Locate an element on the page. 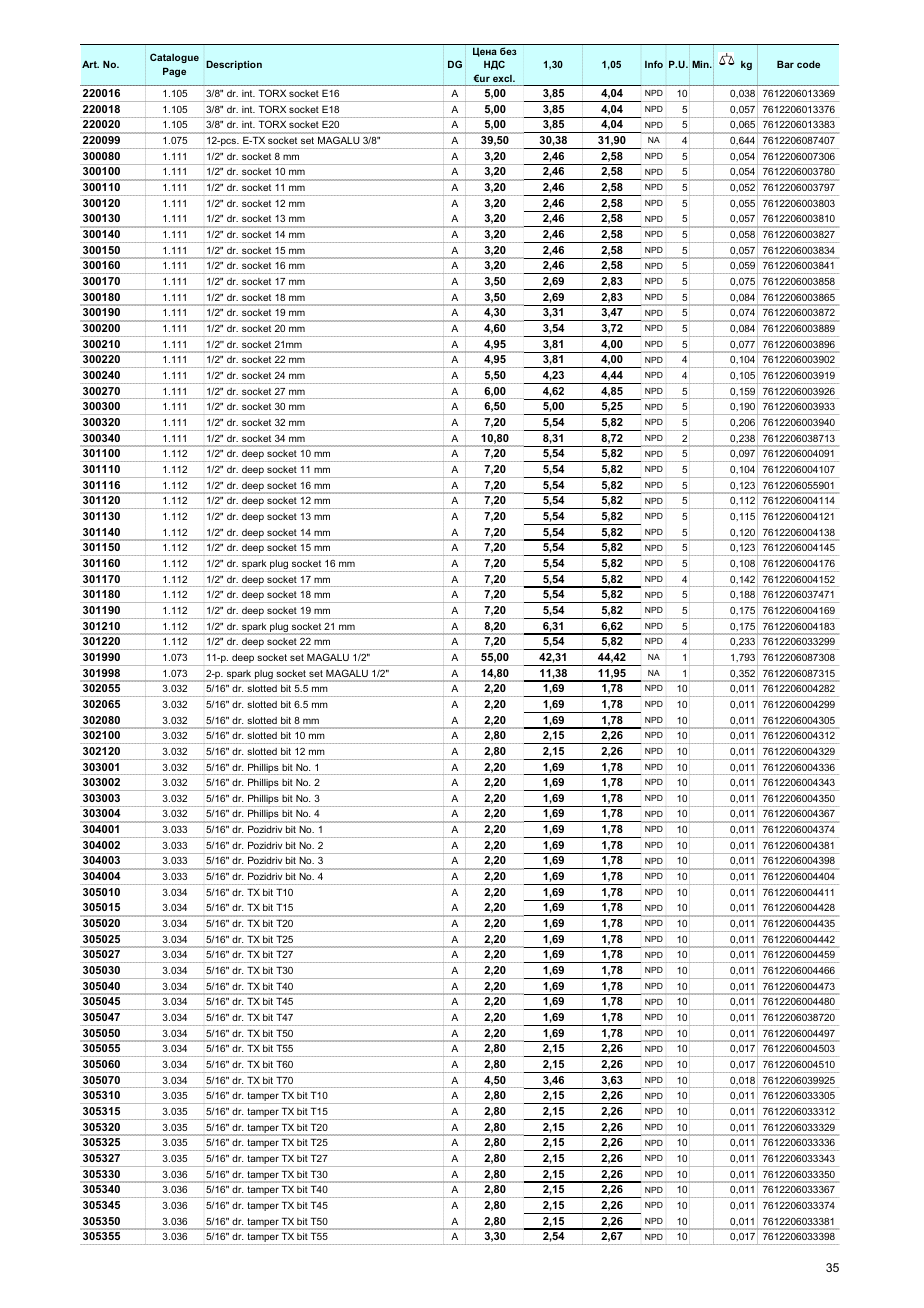 The width and height of the page is (924, 1308). Page is located at coordinates (174, 72).
